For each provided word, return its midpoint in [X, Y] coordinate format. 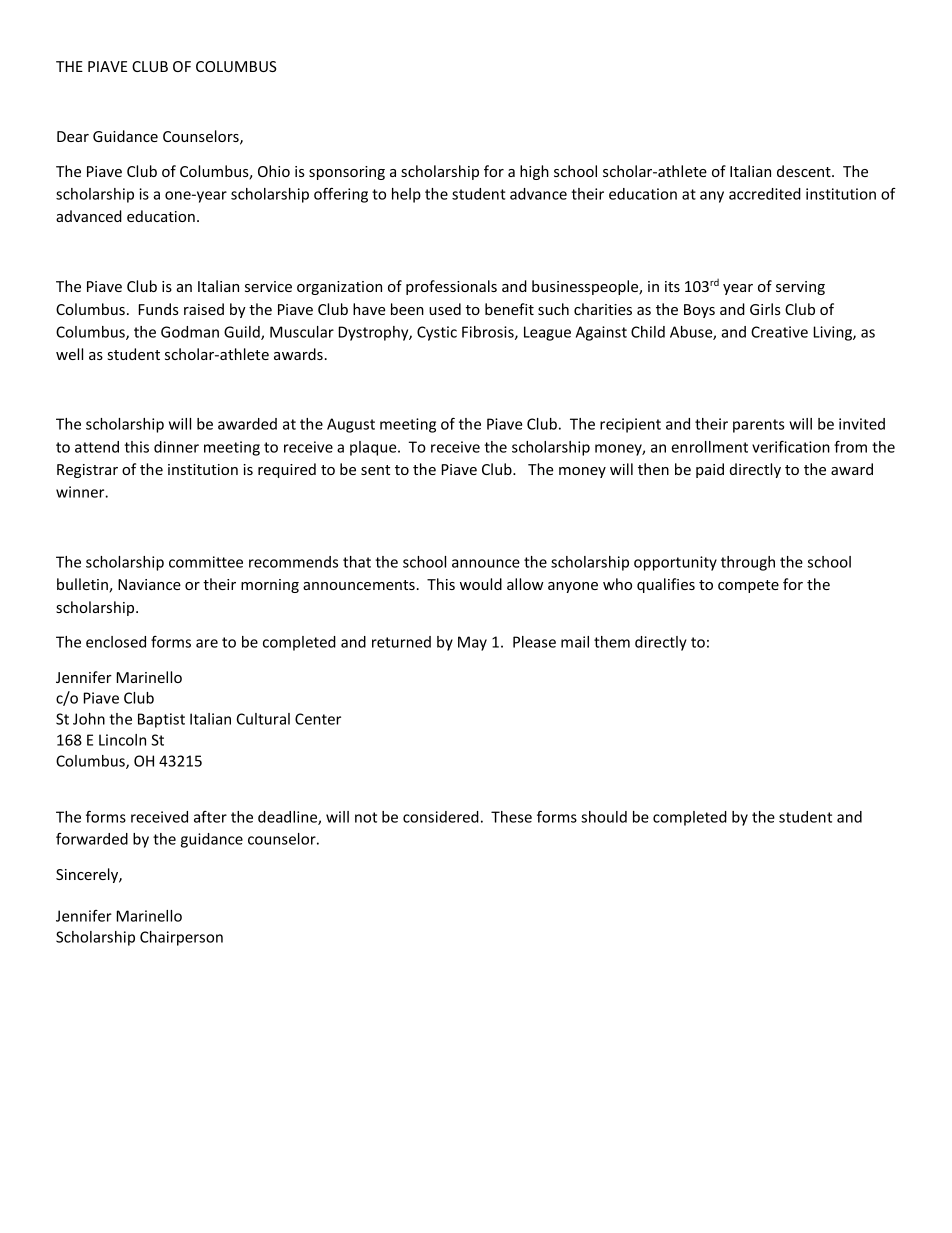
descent [805, 171]
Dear [73, 136]
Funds [159, 309]
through [748, 563]
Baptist [161, 720]
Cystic [437, 333]
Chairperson [181, 938]
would [481, 584]
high [534, 172]
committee [206, 562]
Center [318, 719]
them [612, 642]
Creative [779, 332]
